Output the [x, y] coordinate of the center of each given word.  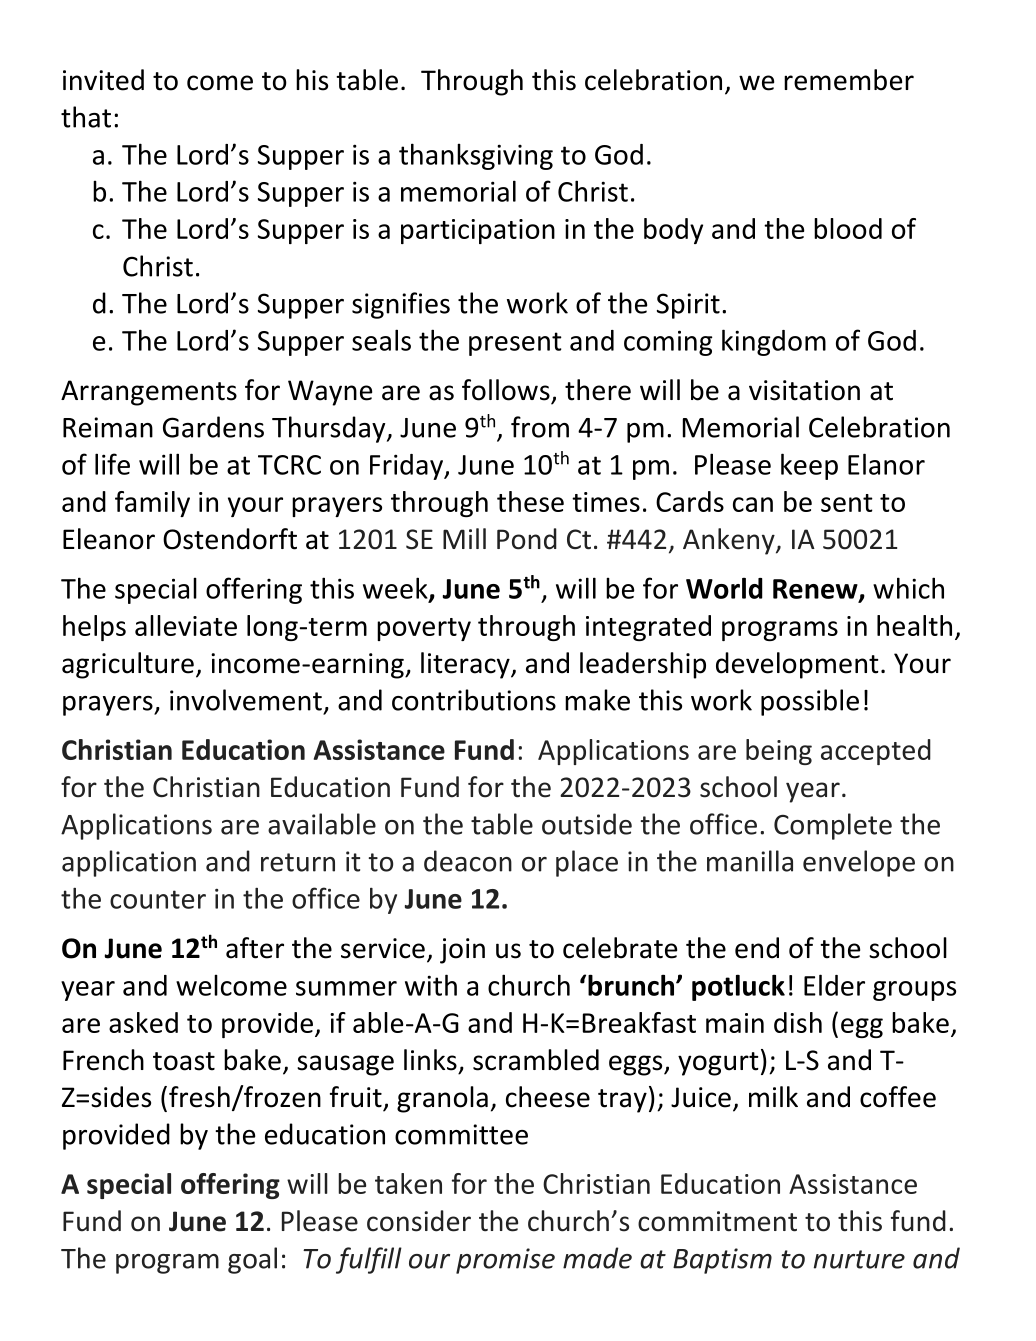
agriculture [128, 665]
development [797, 665]
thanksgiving [476, 156]
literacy [466, 665]
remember [849, 80]
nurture [859, 1259]
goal [252, 1260]
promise [505, 1261]
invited [103, 80]
